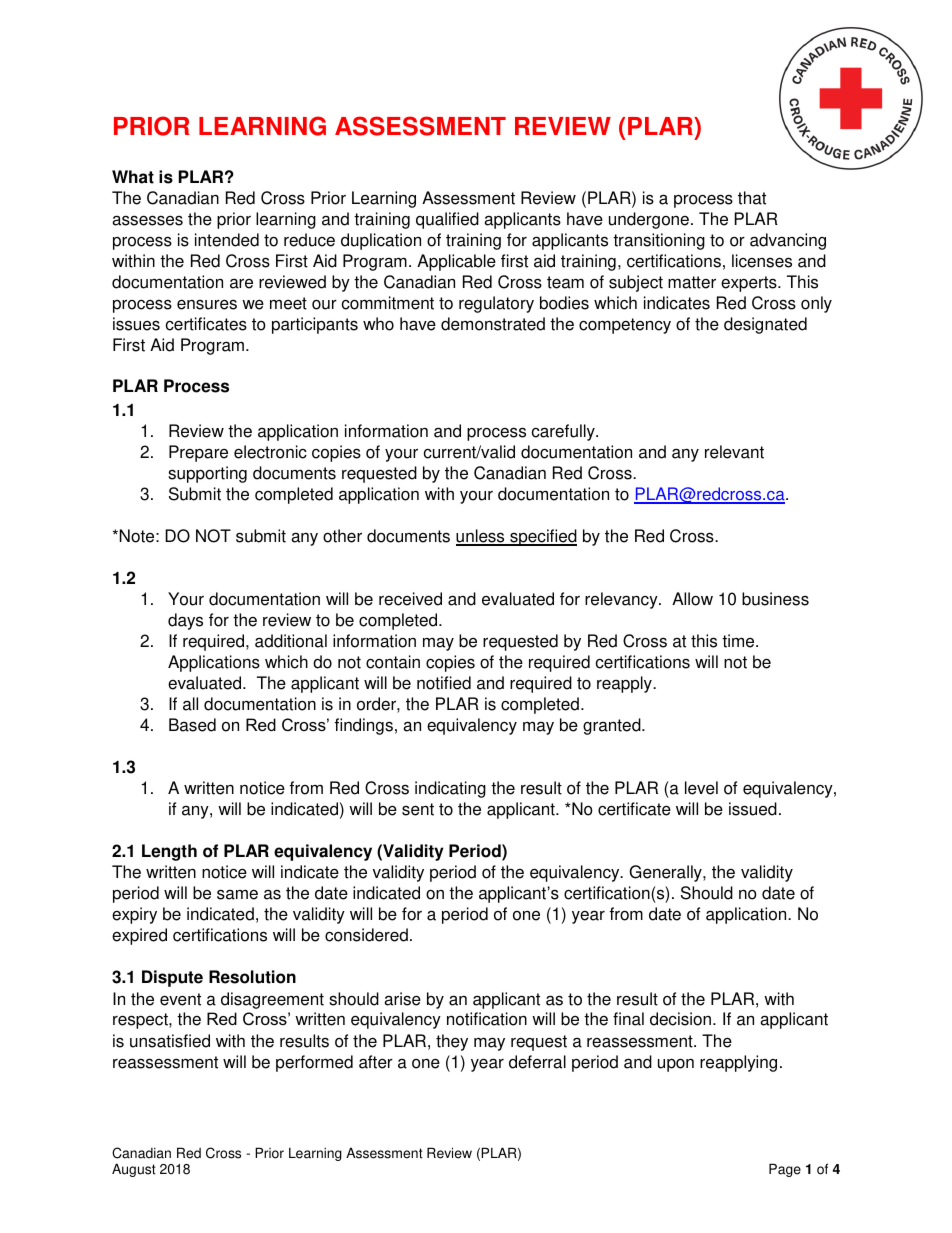 Image resolution: width=952 pixels, height=1233 pixels. Describe the element at coordinates (739, 641) in the image. I see `time` at that location.
